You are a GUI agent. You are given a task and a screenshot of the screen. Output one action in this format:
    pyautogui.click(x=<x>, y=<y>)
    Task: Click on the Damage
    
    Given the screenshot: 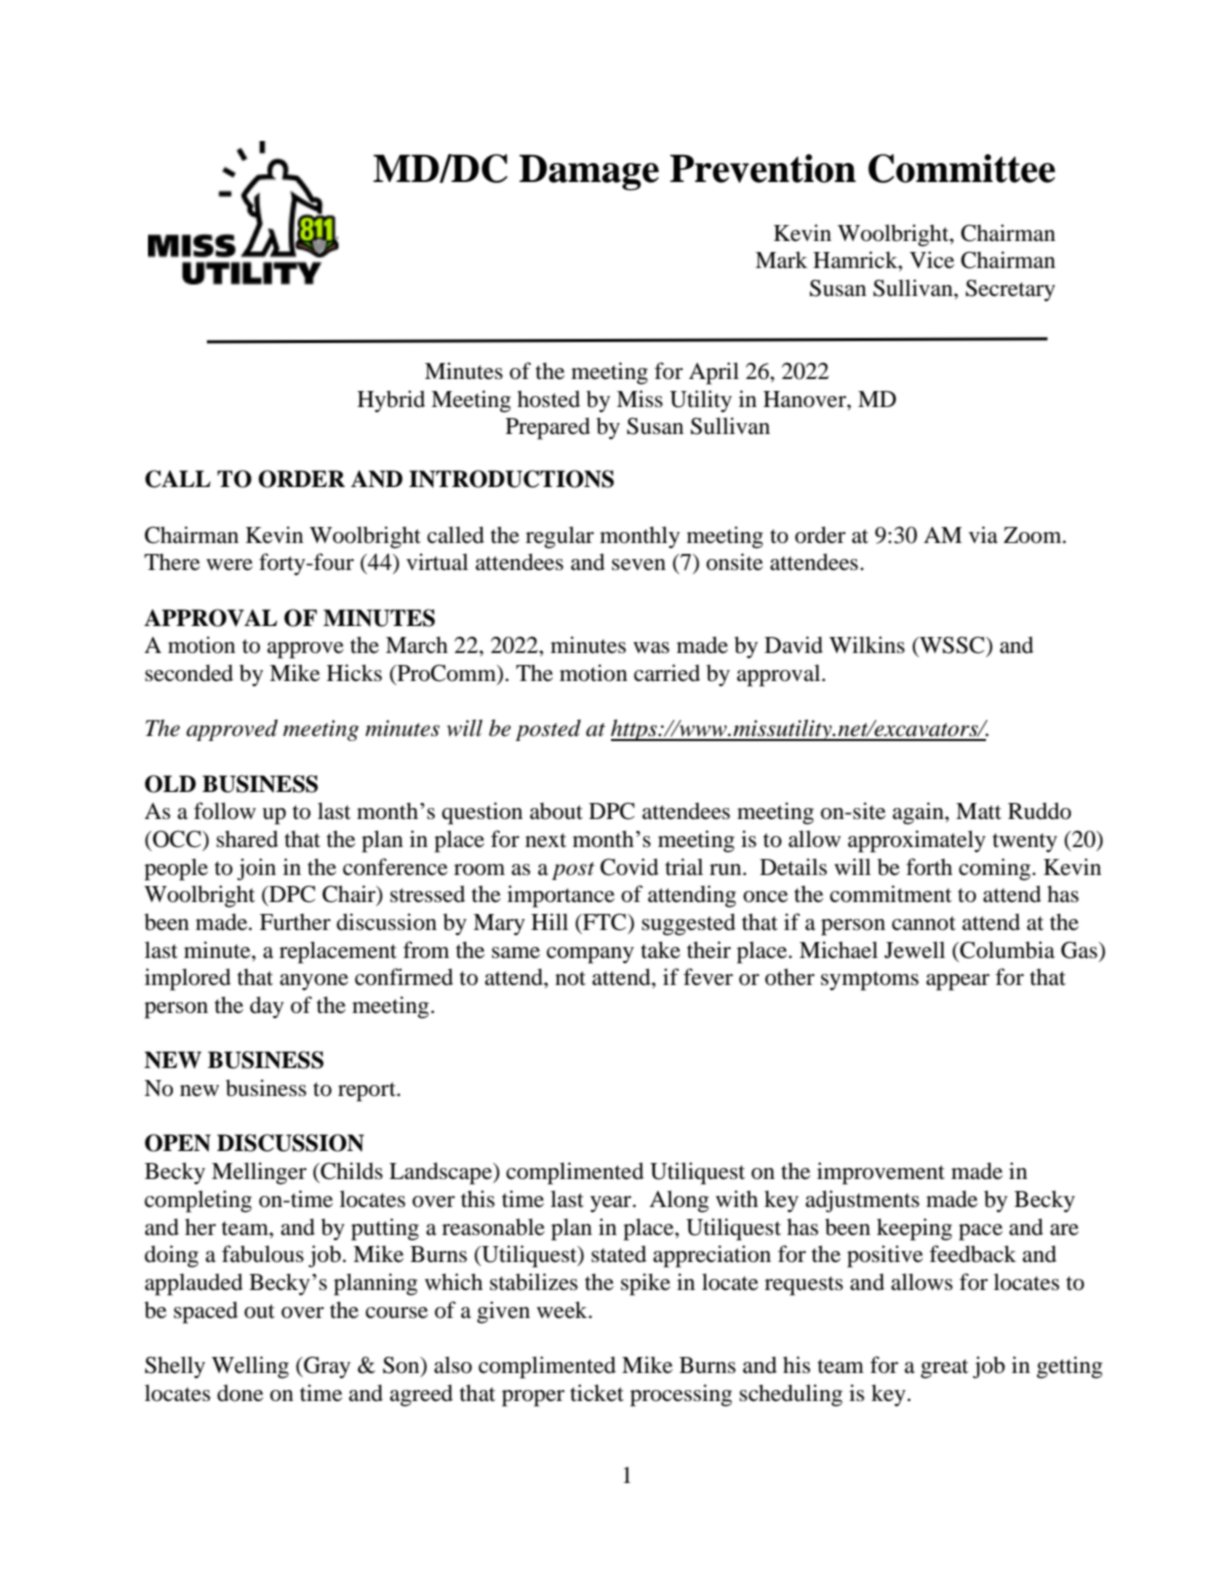 What is the action you would take?
    pyautogui.click(x=589, y=173)
